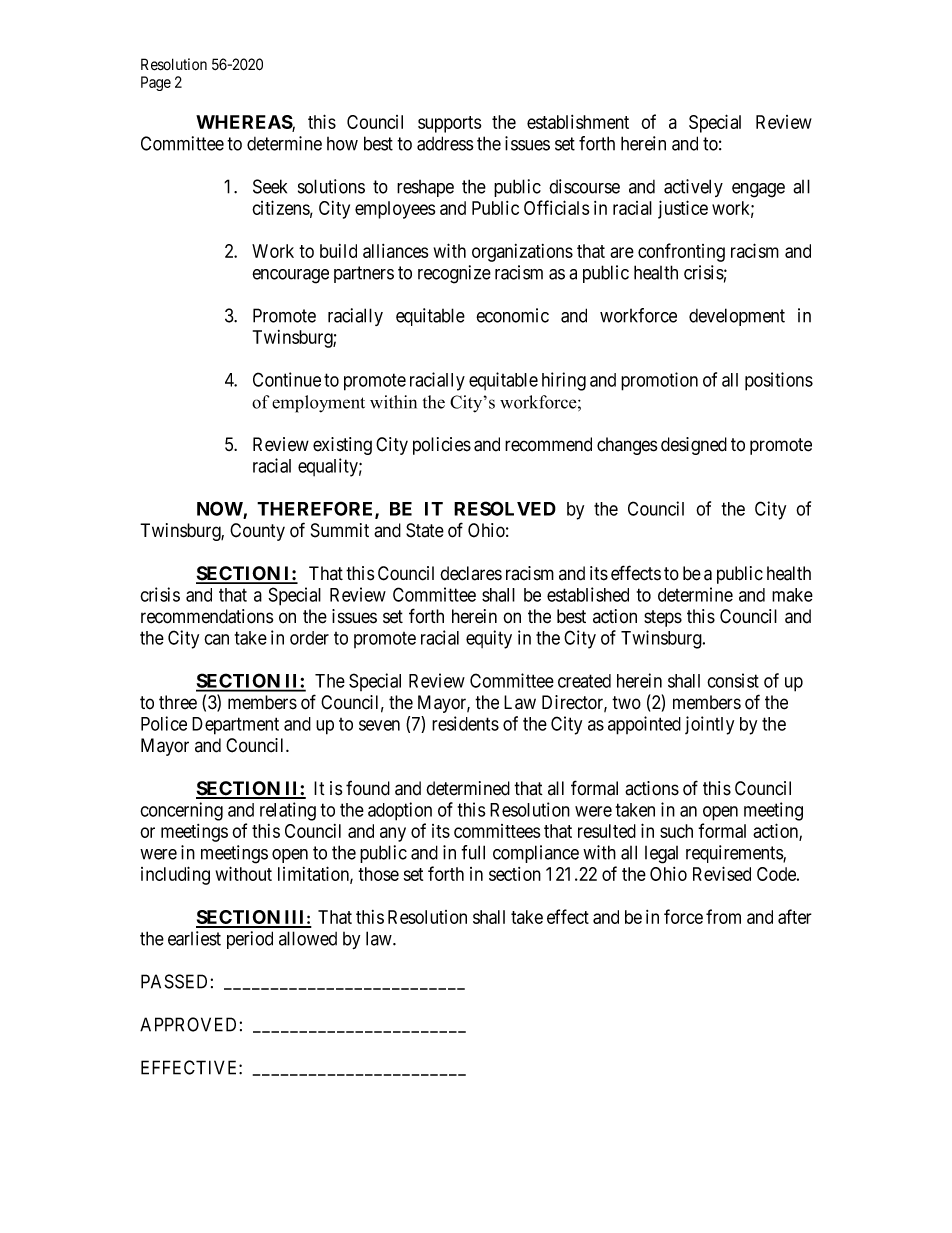 The image size is (952, 1233). I want to click on make, so click(792, 595).
